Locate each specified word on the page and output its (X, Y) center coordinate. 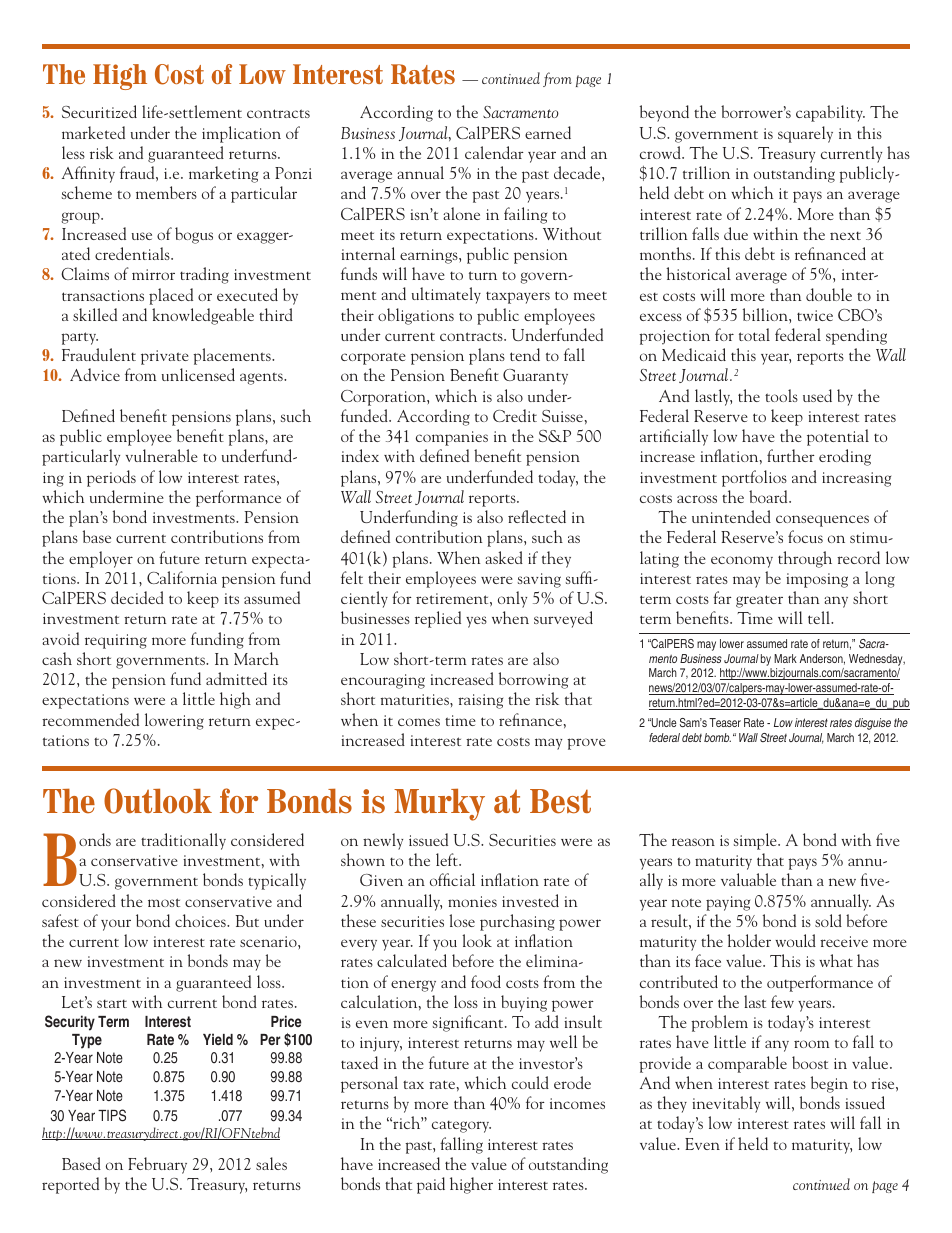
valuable (748, 879)
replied (438, 619)
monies (472, 901)
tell (820, 617)
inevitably (726, 1104)
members (166, 192)
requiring (116, 641)
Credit (515, 415)
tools (781, 395)
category (461, 1126)
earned (548, 132)
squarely (805, 134)
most (164, 902)
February (157, 1165)
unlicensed (198, 374)
